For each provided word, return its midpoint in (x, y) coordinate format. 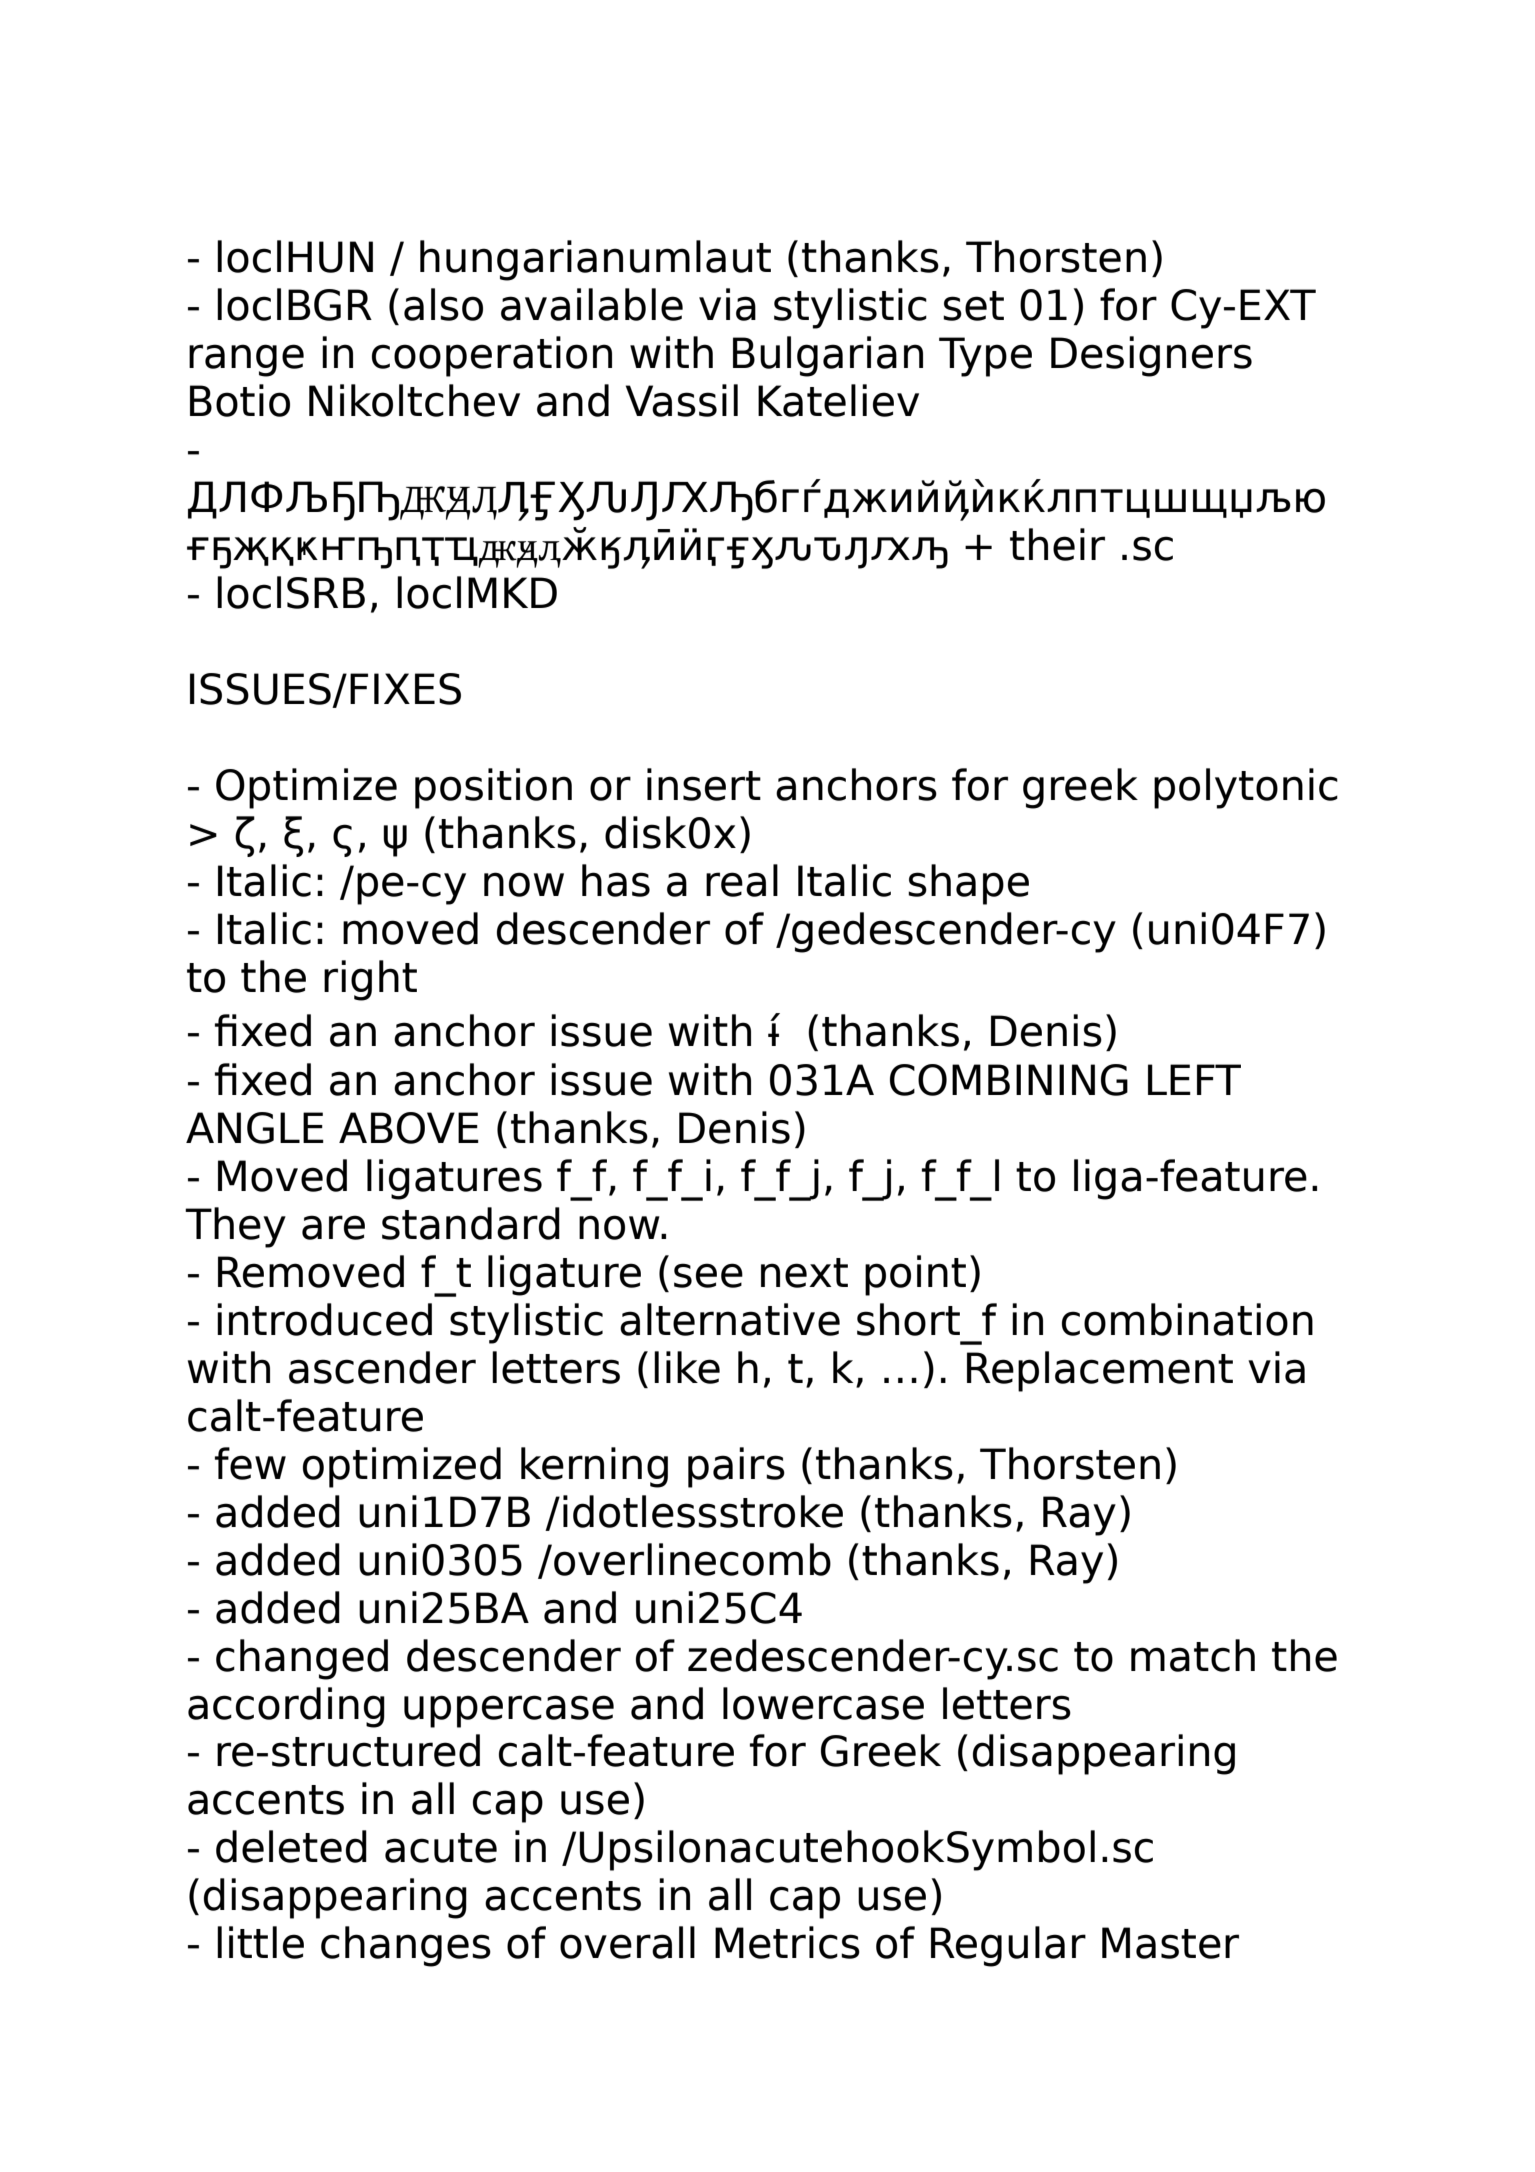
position (493, 788)
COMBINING (1009, 1080)
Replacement (1100, 1371)
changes (406, 1946)
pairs (736, 1467)
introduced (324, 1319)
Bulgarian (828, 356)
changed (302, 1659)
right (370, 980)
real (742, 880)
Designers (1151, 356)
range (246, 360)
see (708, 1275)
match (1193, 1655)
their (1057, 544)
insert (704, 784)
